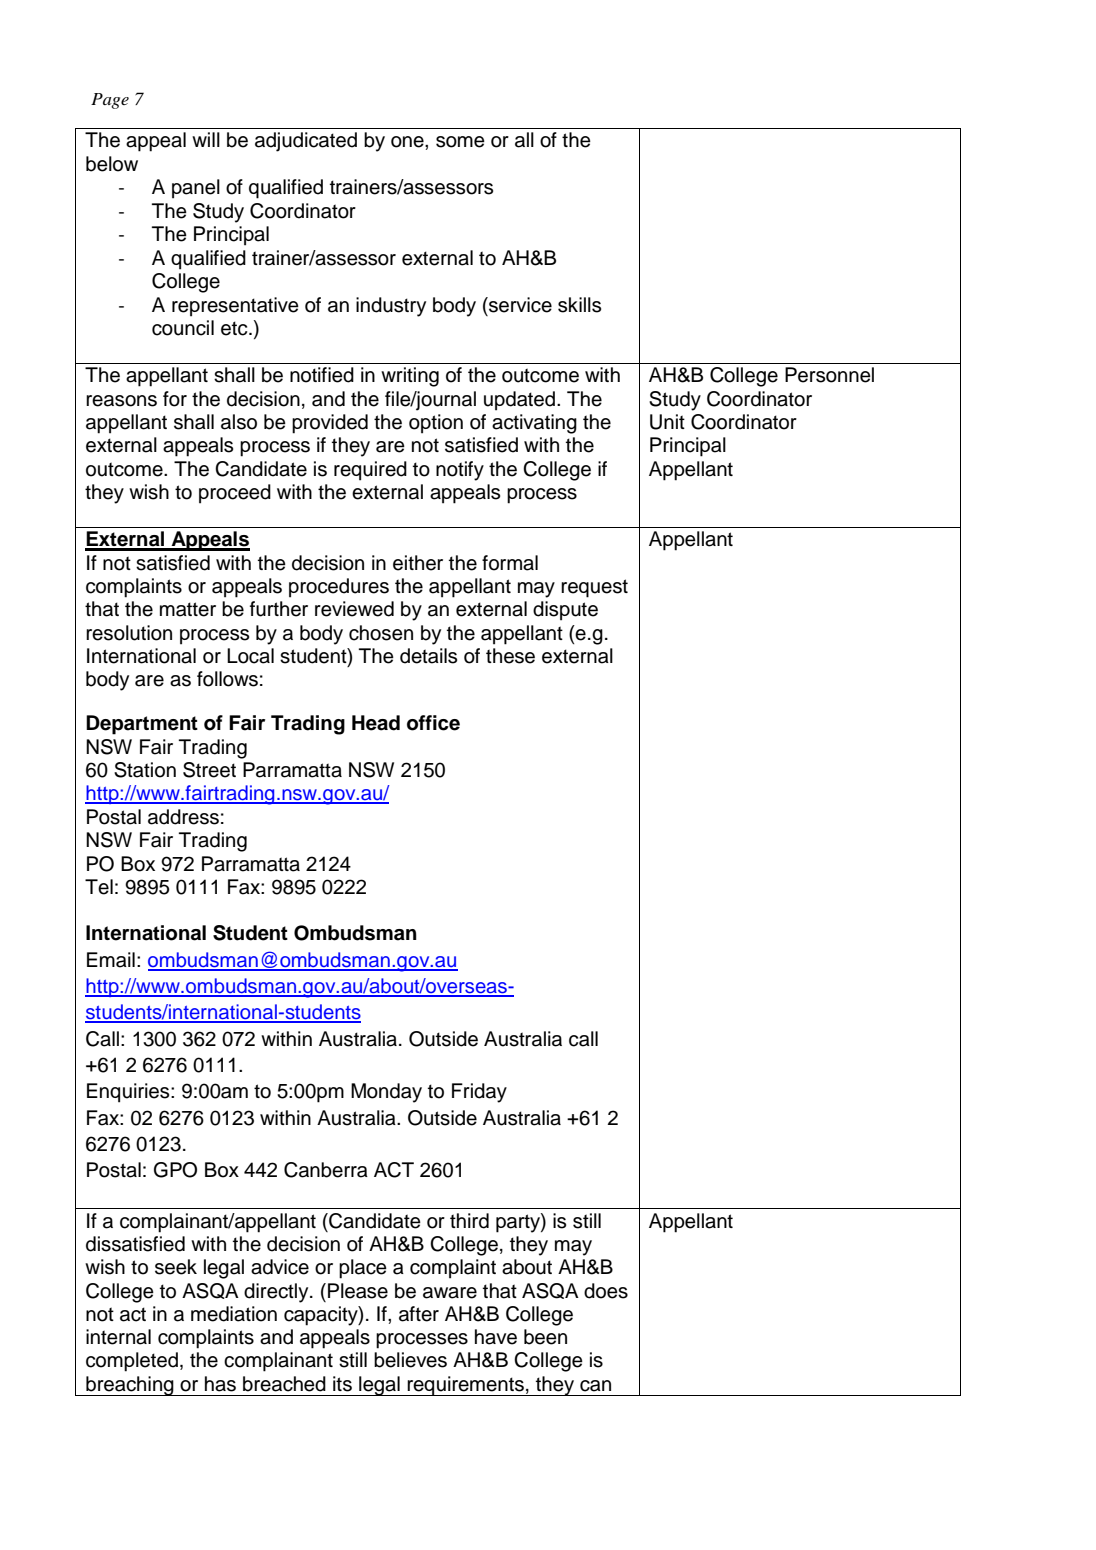 This page has height=1550, width=1096. I want to click on some, so click(460, 142).
